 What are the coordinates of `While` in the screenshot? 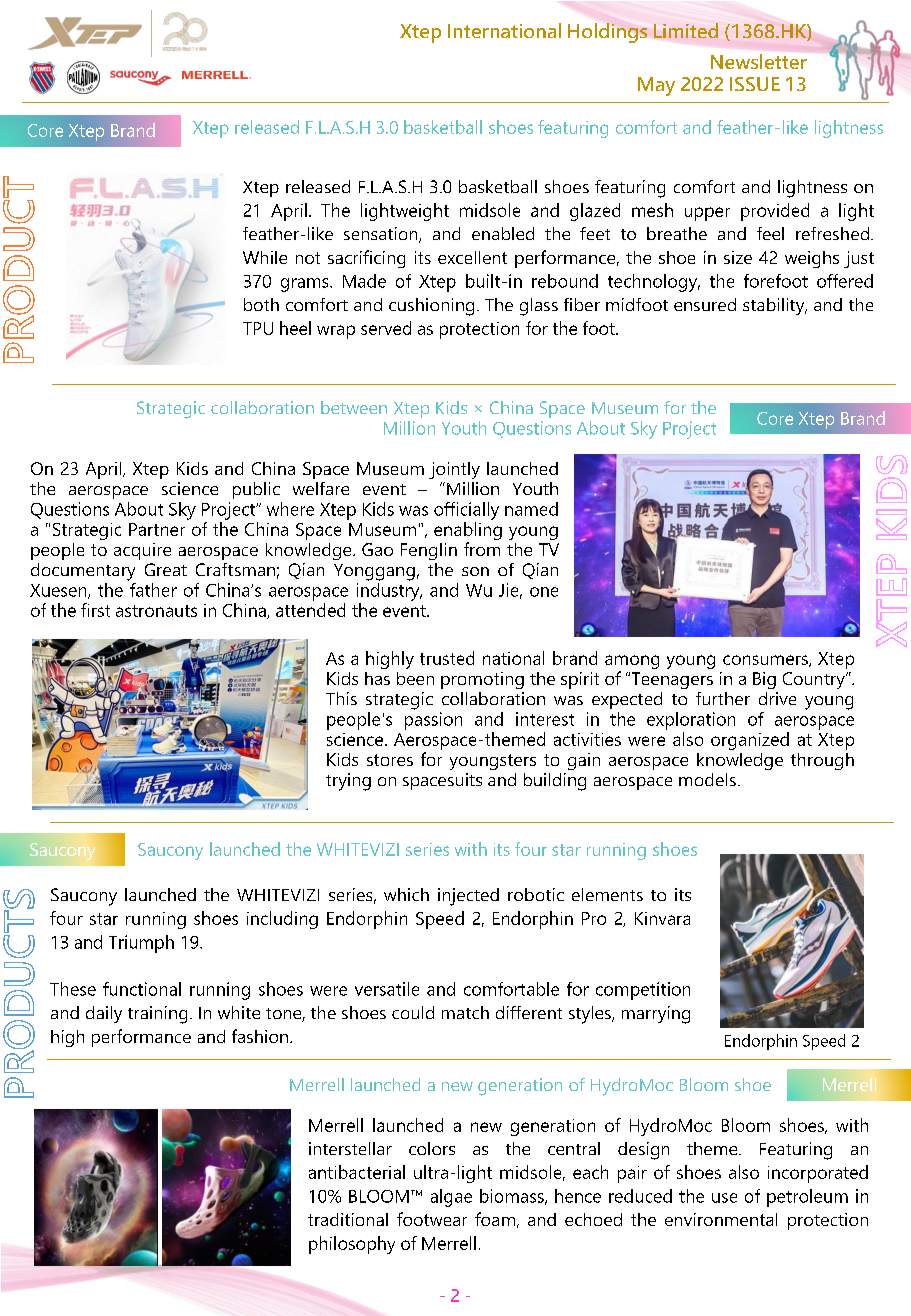 It's located at (265, 257).
